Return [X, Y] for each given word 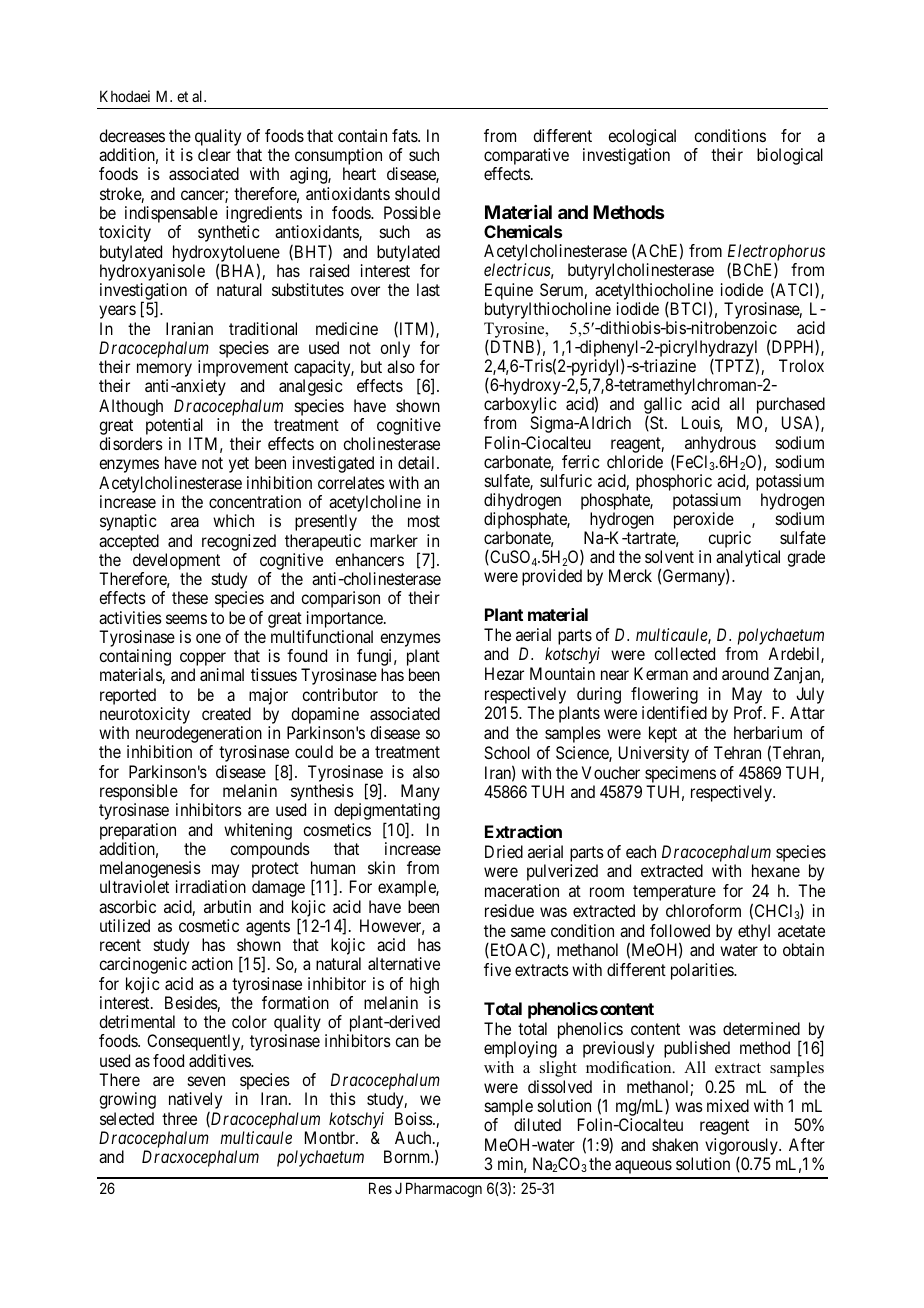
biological [790, 156]
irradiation [211, 886]
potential [176, 428]
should [417, 193]
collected [684, 653]
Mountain [562, 673]
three [179, 1118]
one [208, 638]
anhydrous [720, 444]
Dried [504, 851]
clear [214, 154]
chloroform [703, 910]
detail [418, 462]
